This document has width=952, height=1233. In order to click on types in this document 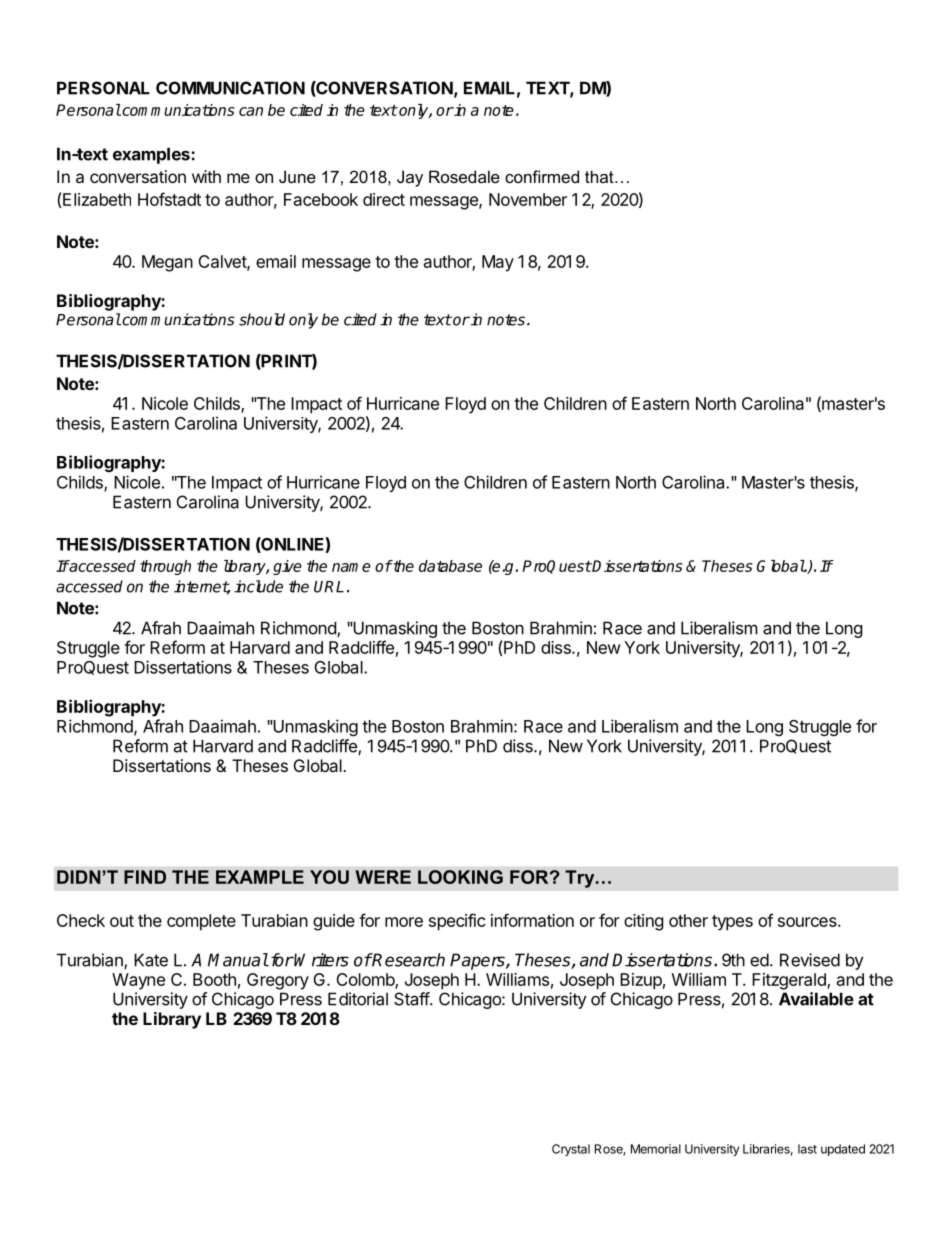, I will do `click(732, 923)`.
